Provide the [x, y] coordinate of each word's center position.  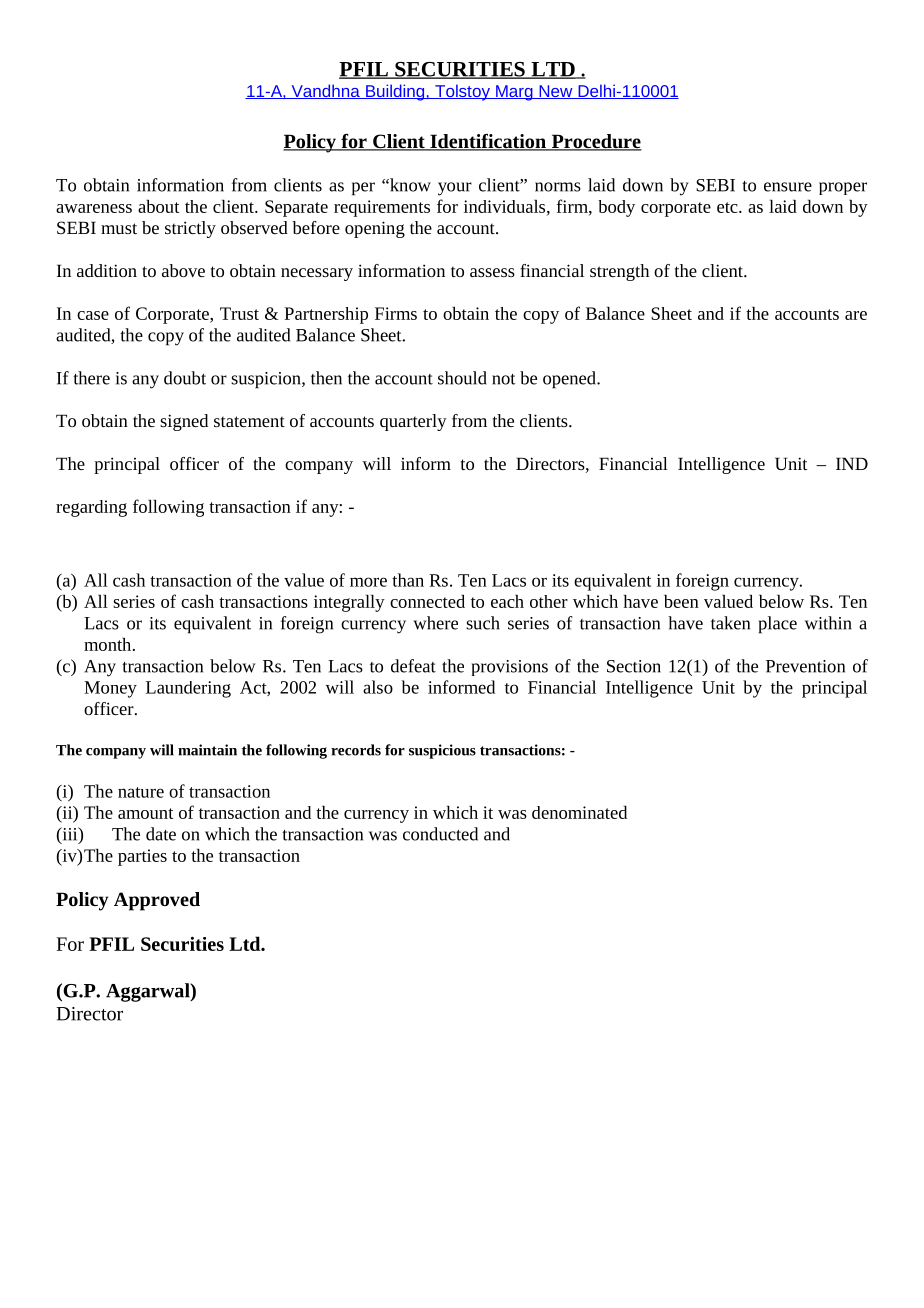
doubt [185, 378]
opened [570, 380]
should [462, 378]
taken [730, 623]
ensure [788, 187]
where [435, 623]
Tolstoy [462, 92]
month [109, 644]
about [158, 206]
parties [142, 857]
